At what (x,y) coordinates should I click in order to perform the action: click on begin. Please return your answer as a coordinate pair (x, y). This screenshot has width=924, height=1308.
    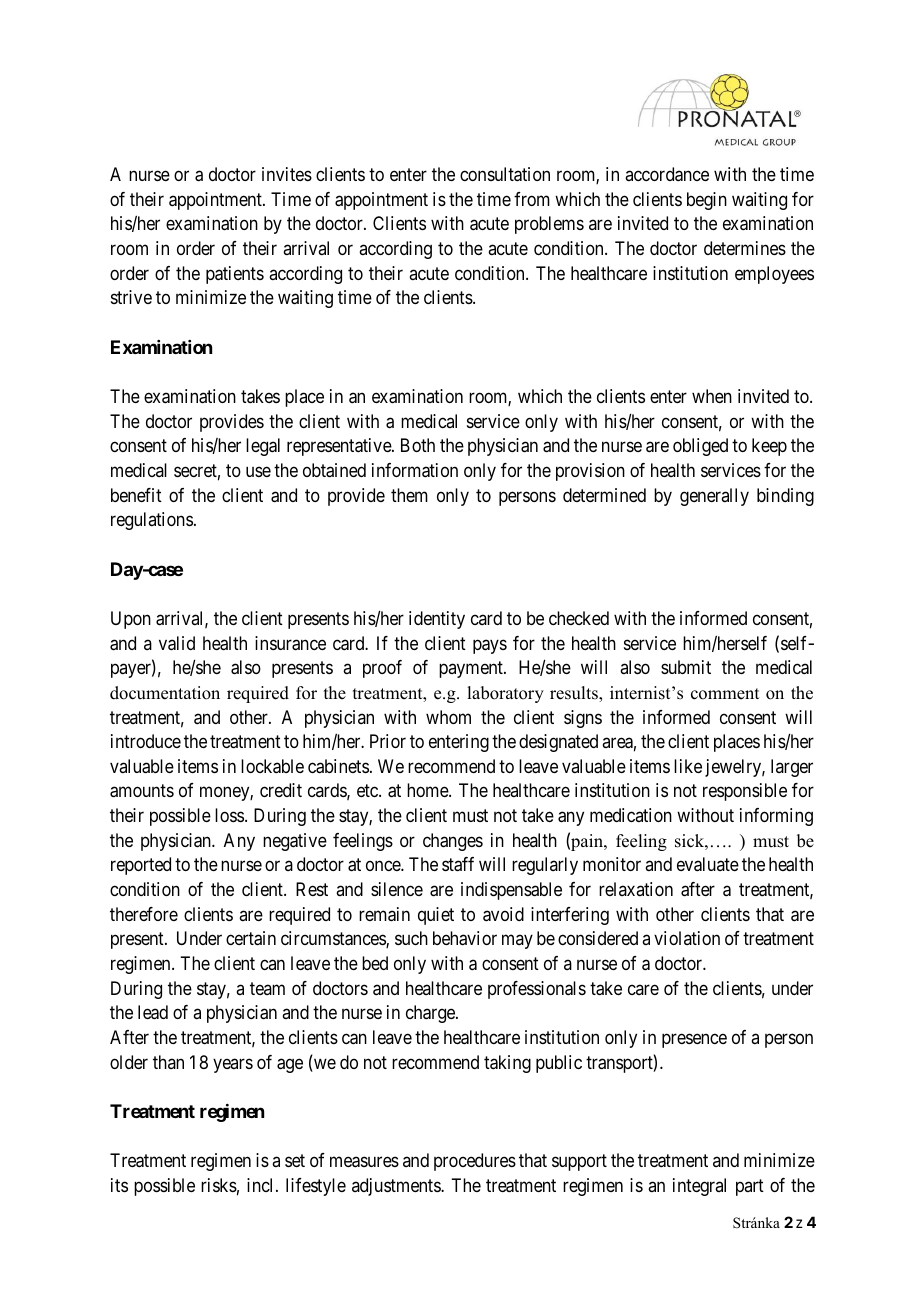
    Looking at the image, I should click on (707, 201).
